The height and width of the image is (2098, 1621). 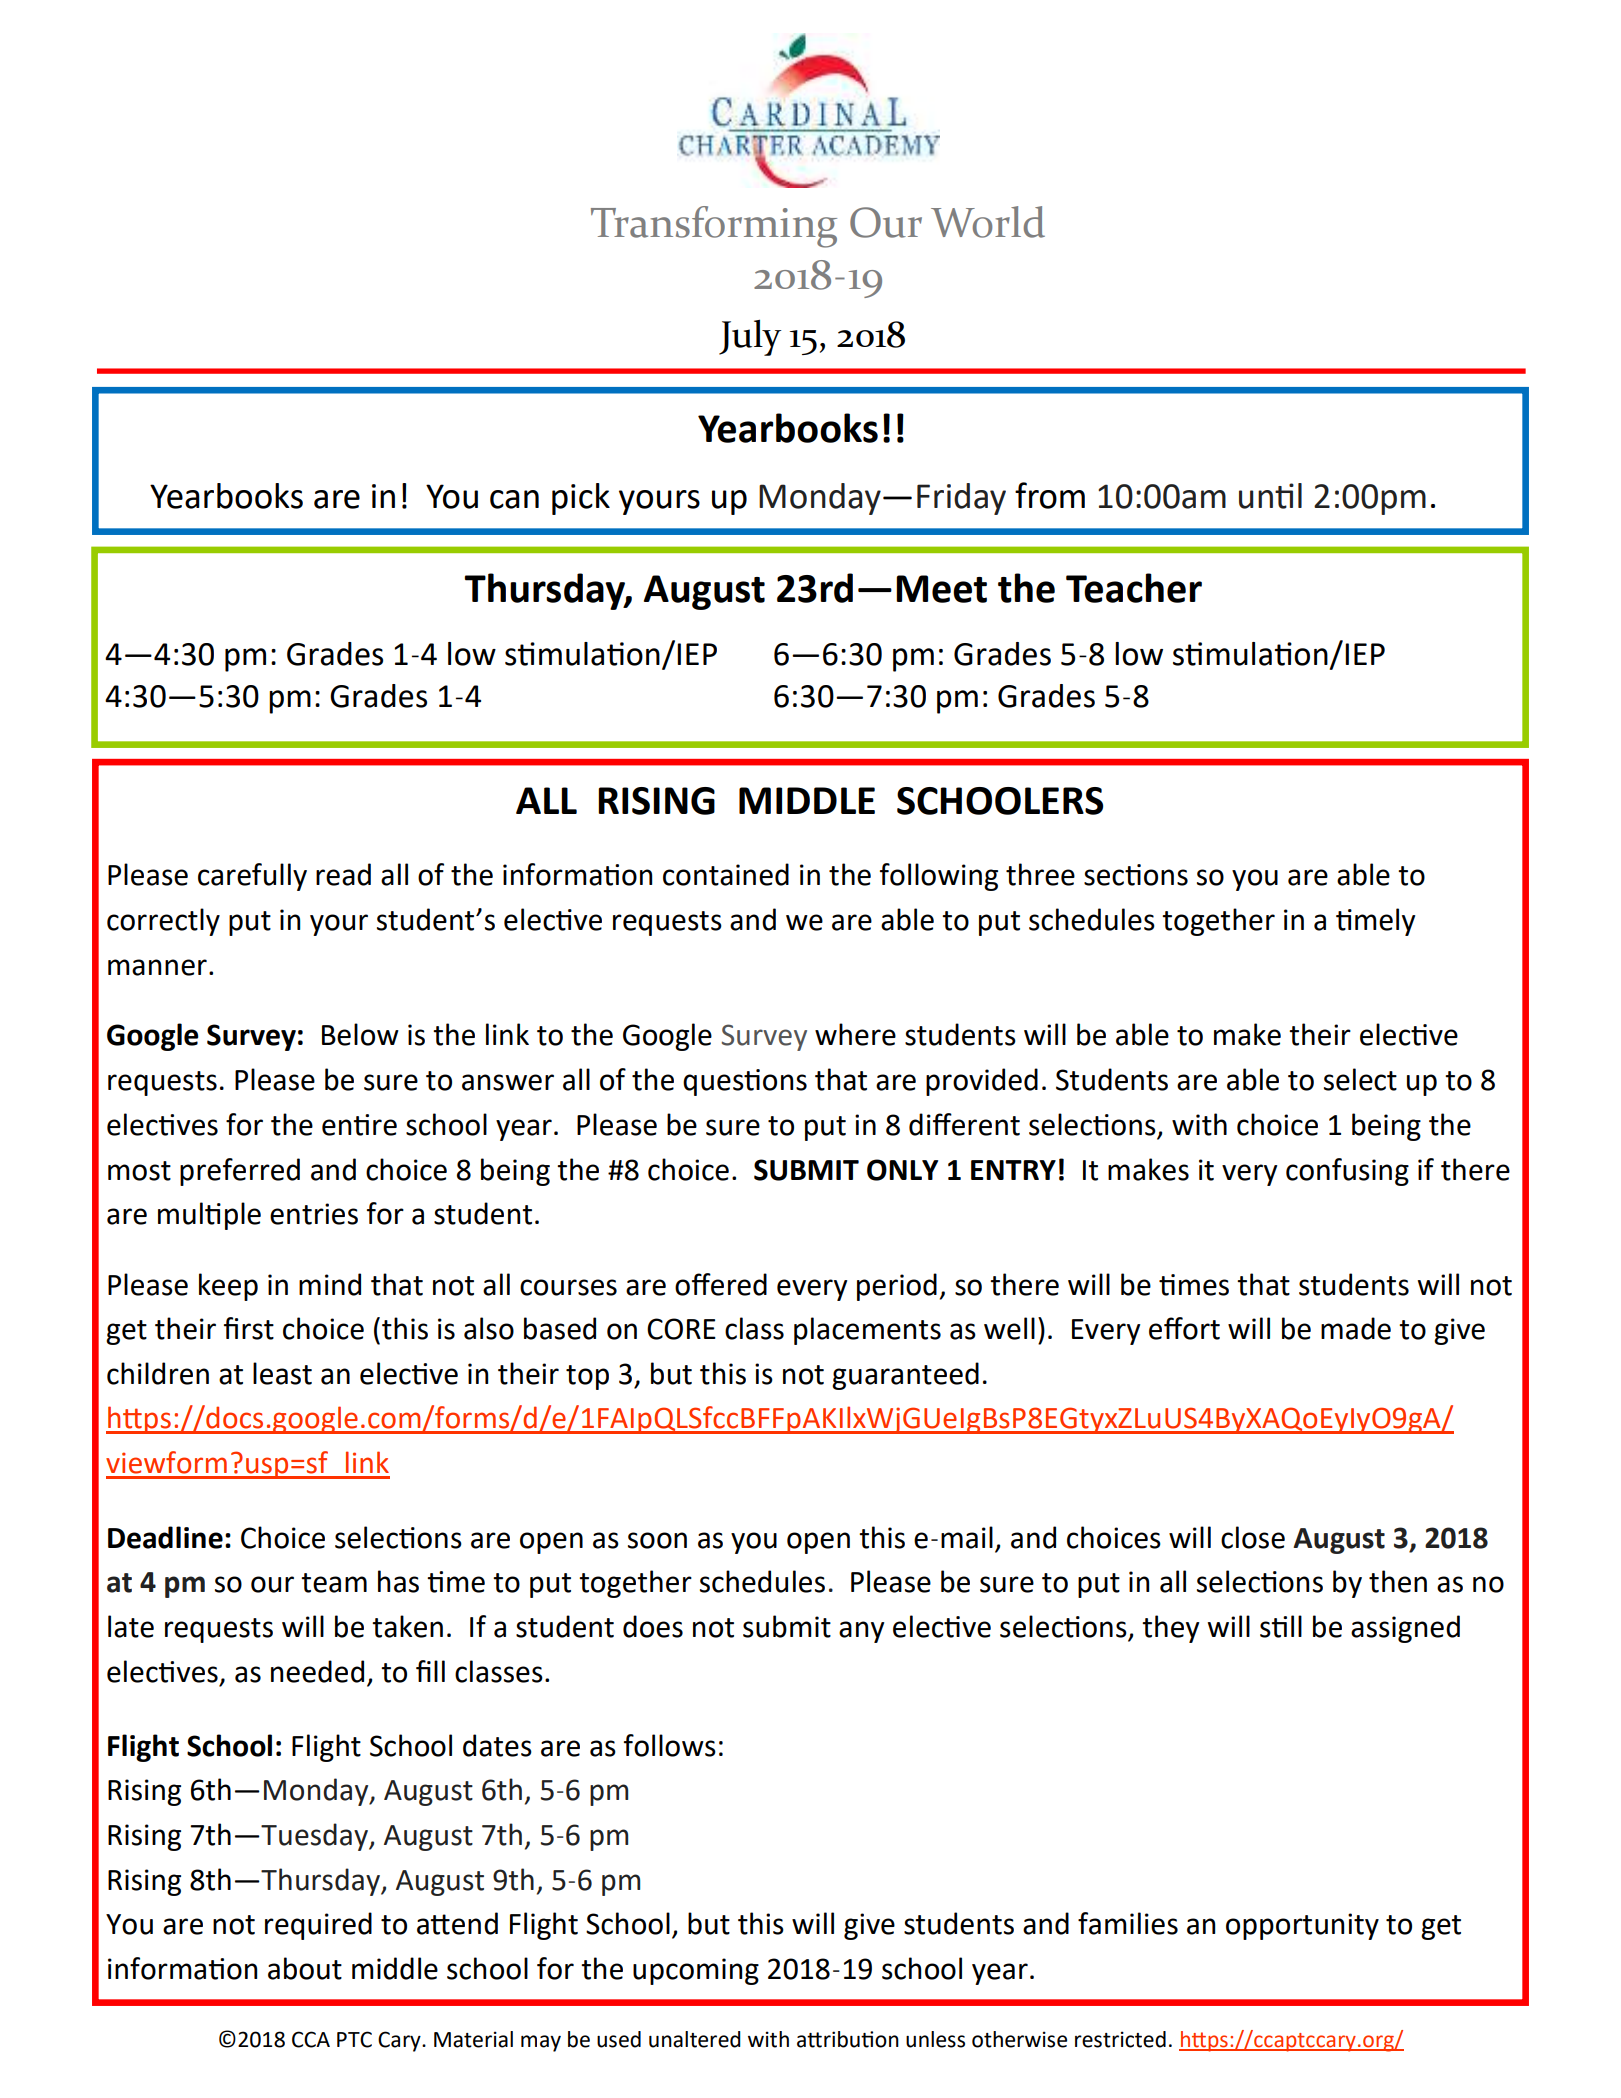 What do you see at coordinates (514, 499) in the image?
I see `can` at bounding box center [514, 499].
